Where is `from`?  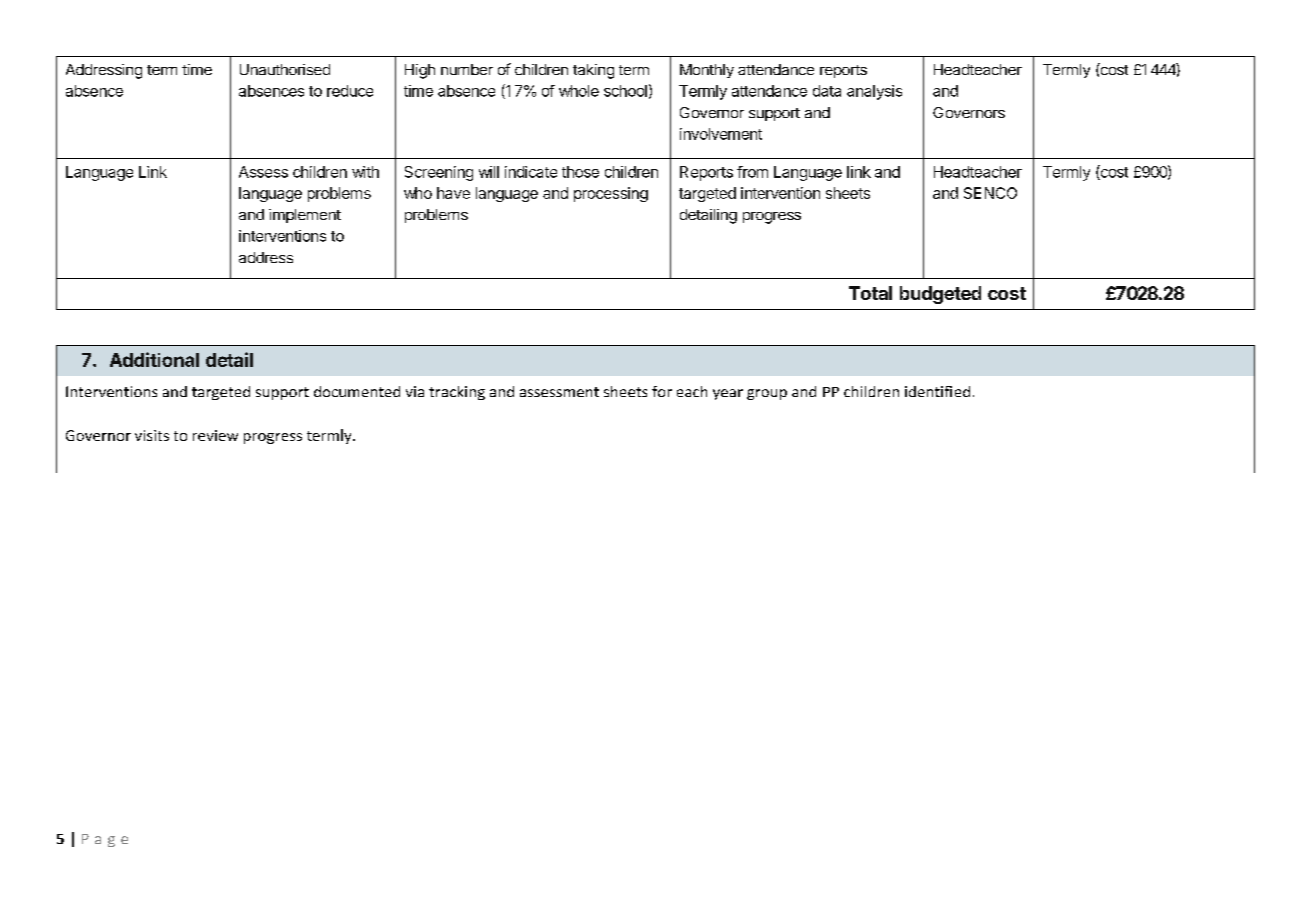
from is located at coordinates (752, 172).
